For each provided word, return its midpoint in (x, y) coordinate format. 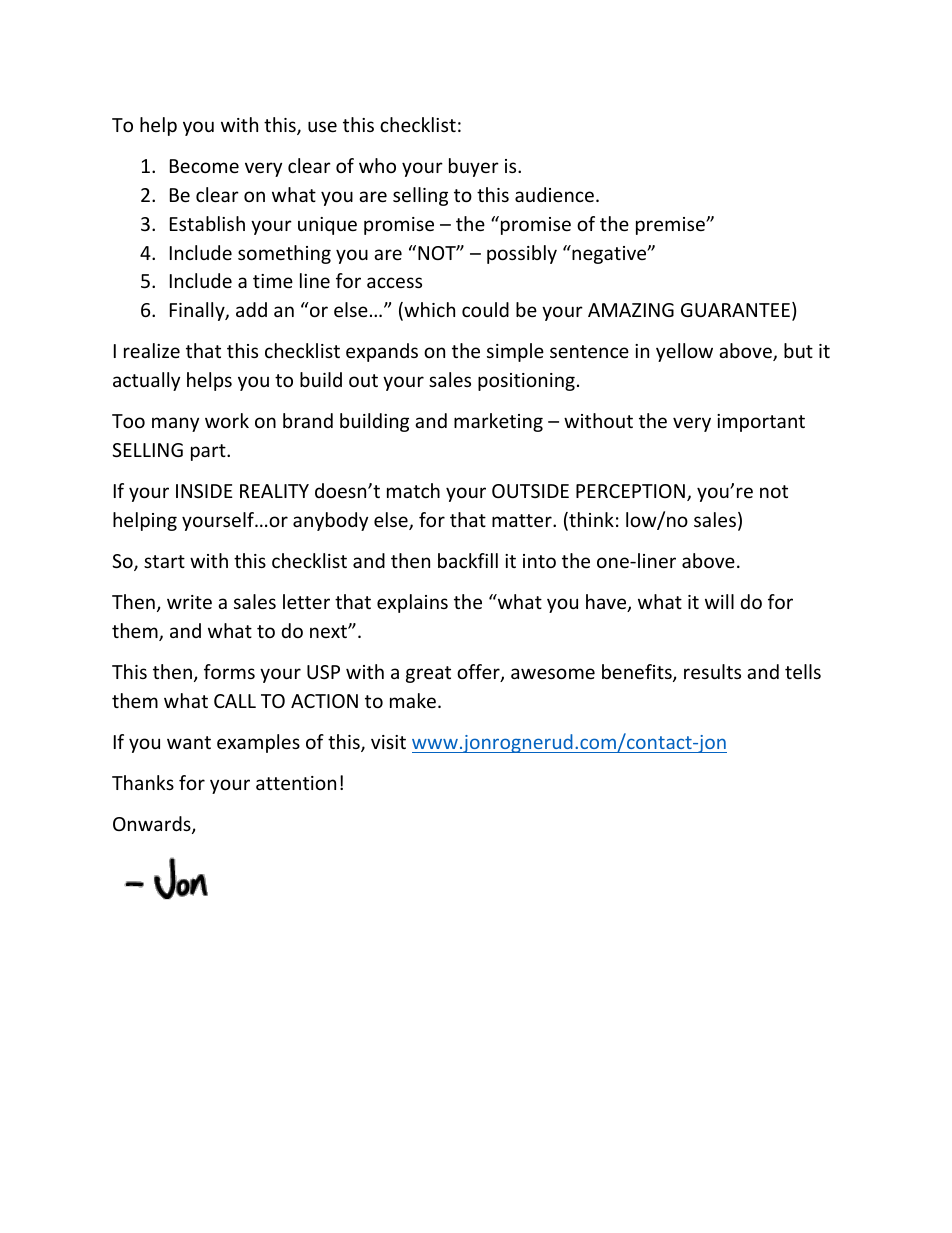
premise (671, 226)
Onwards (153, 825)
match (413, 490)
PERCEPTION (630, 491)
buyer (474, 167)
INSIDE (204, 491)
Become (204, 166)
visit (388, 742)
